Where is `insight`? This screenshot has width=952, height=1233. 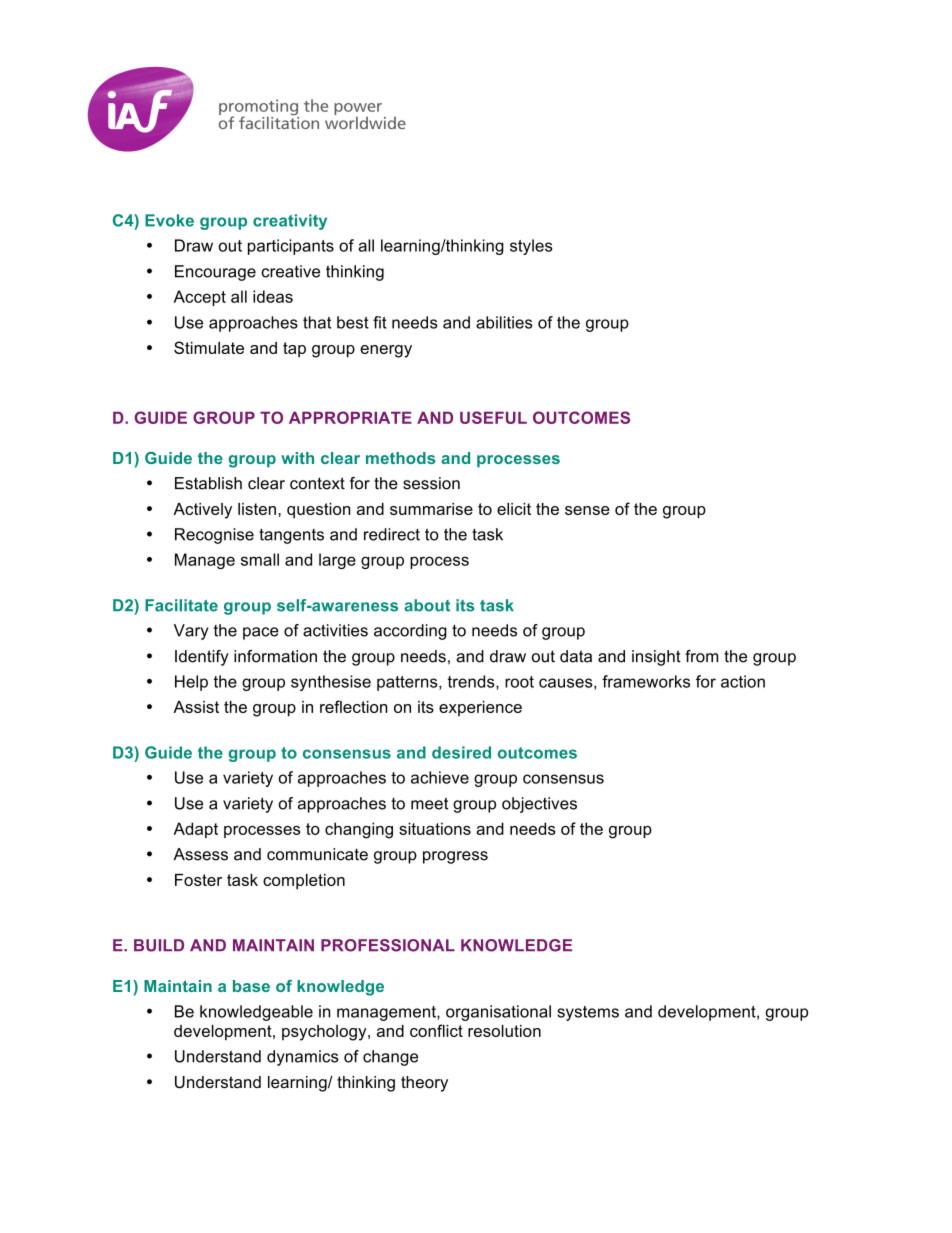
insight is located at coordinates (656, 658).
